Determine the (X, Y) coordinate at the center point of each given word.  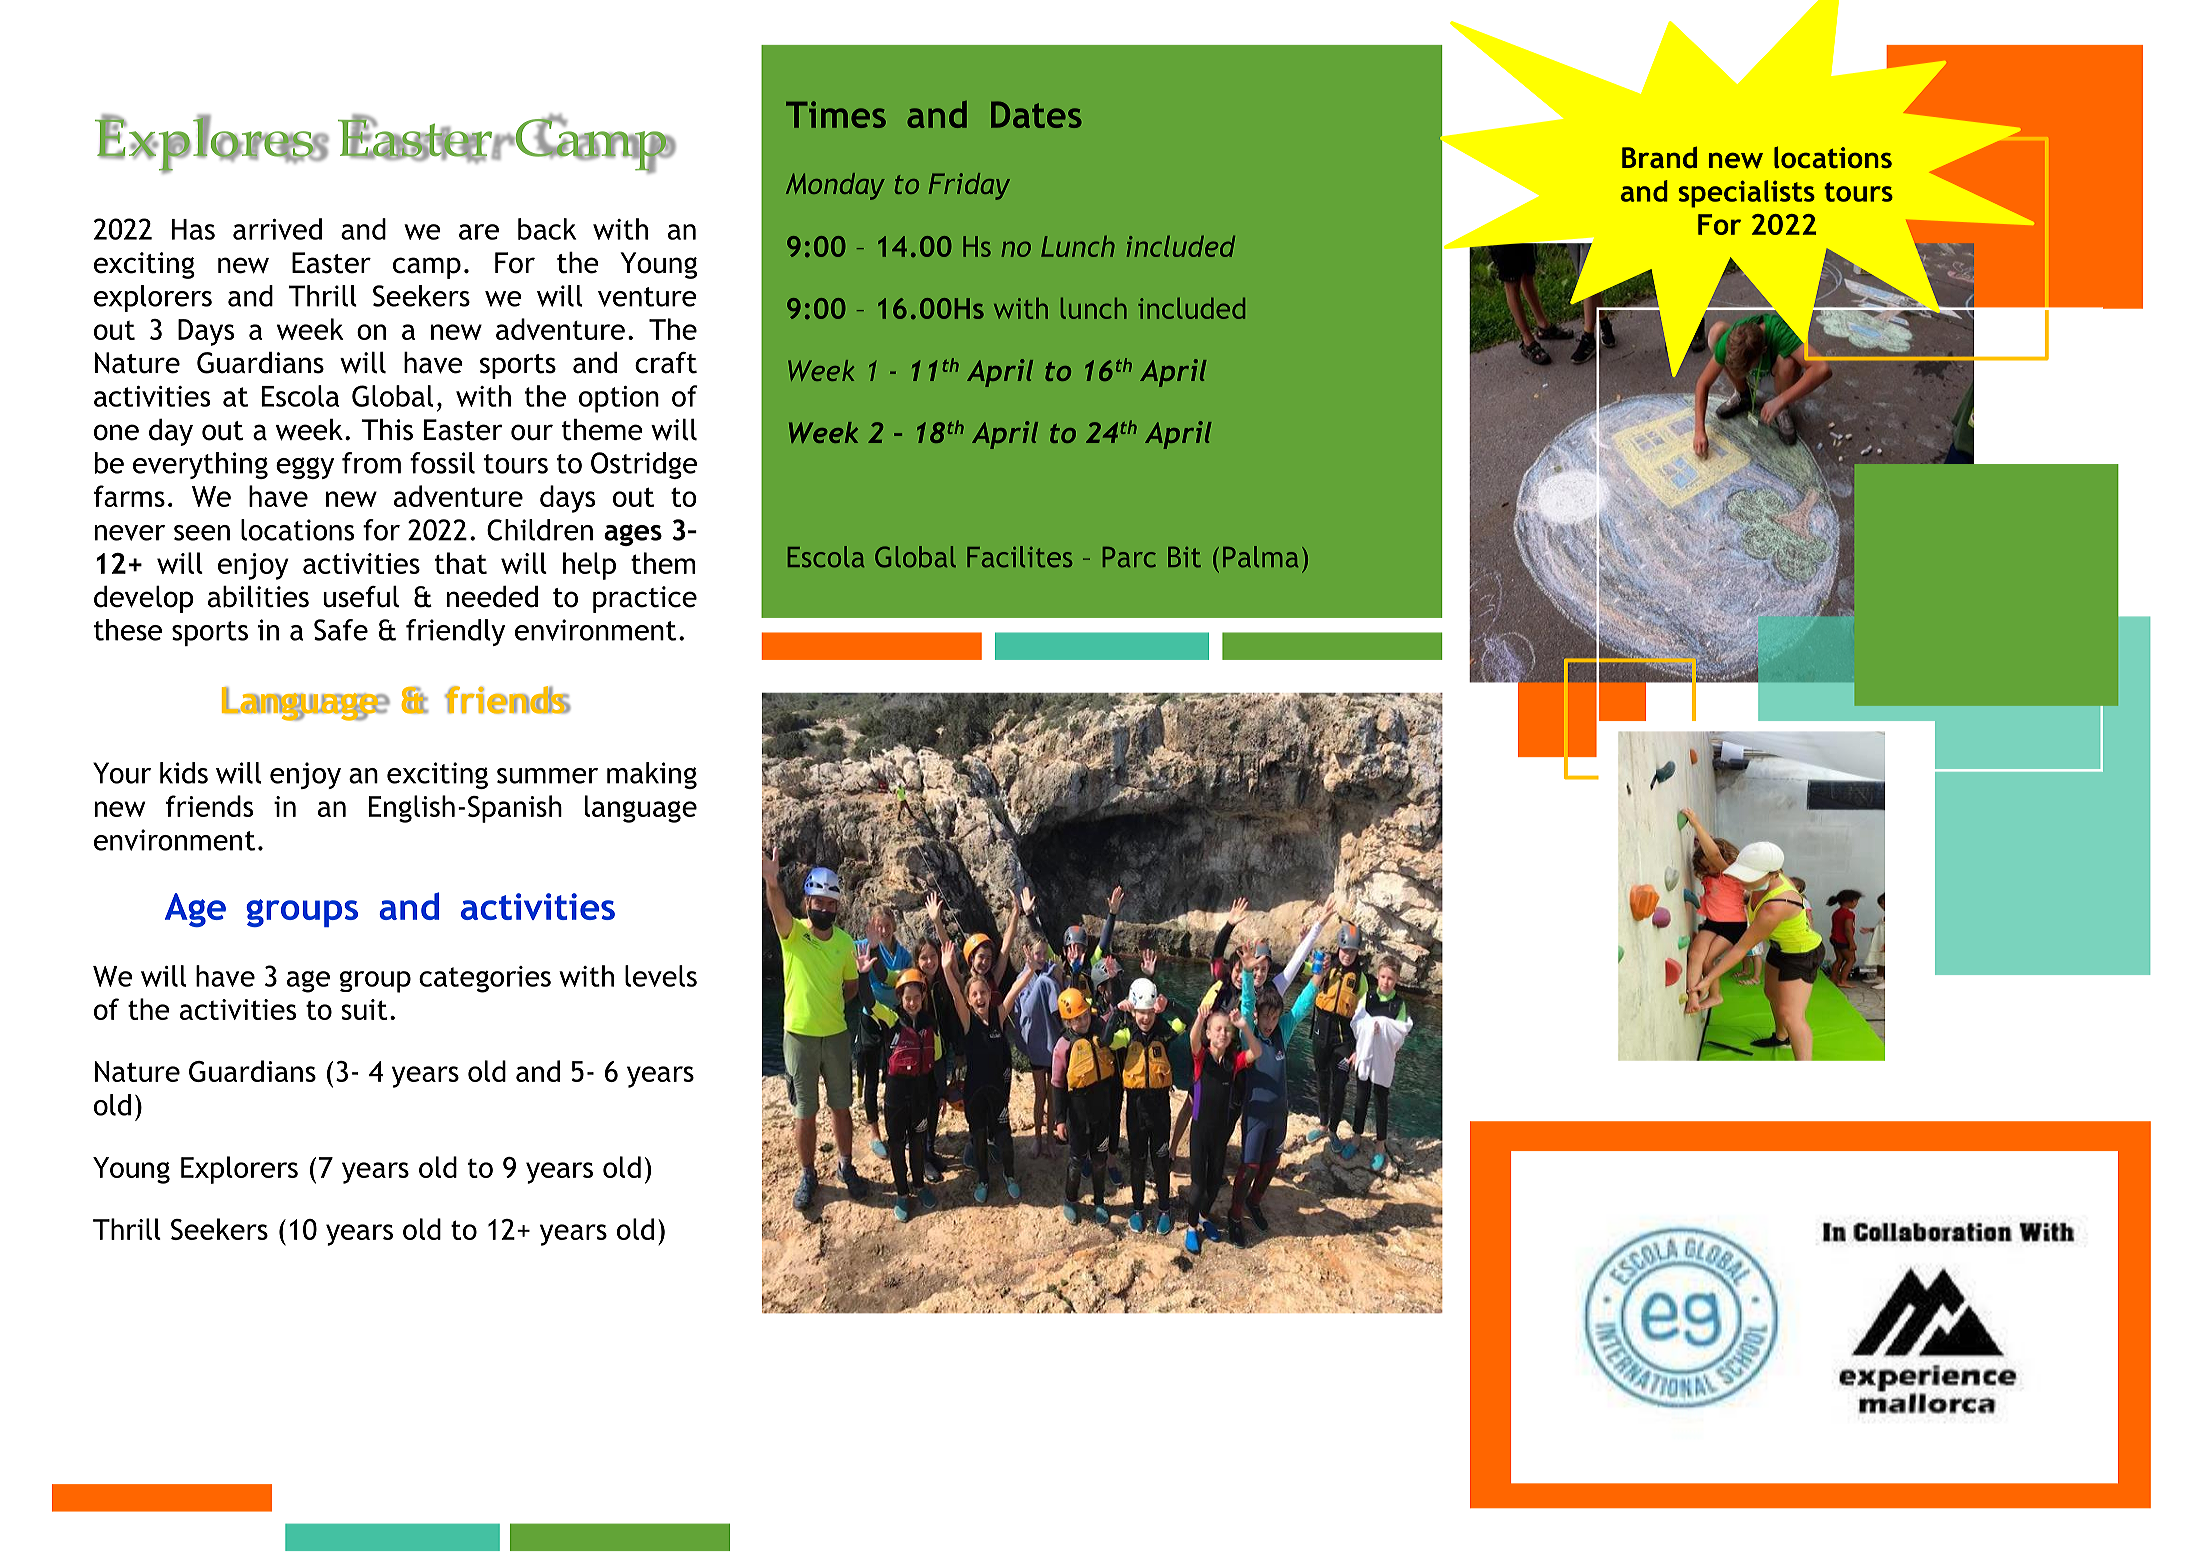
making (652, 775)
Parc (1129, 557)
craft (666, 363)
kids (184, 773)
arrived (277, 229)
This (387, 430)
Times (836, 114)
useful (361, 597)
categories (485, 979)
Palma (1260, 557)
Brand (1659, 157)
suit (364, 1009)
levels (661, 976)
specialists (1746, 194)
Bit (1184, 557)
